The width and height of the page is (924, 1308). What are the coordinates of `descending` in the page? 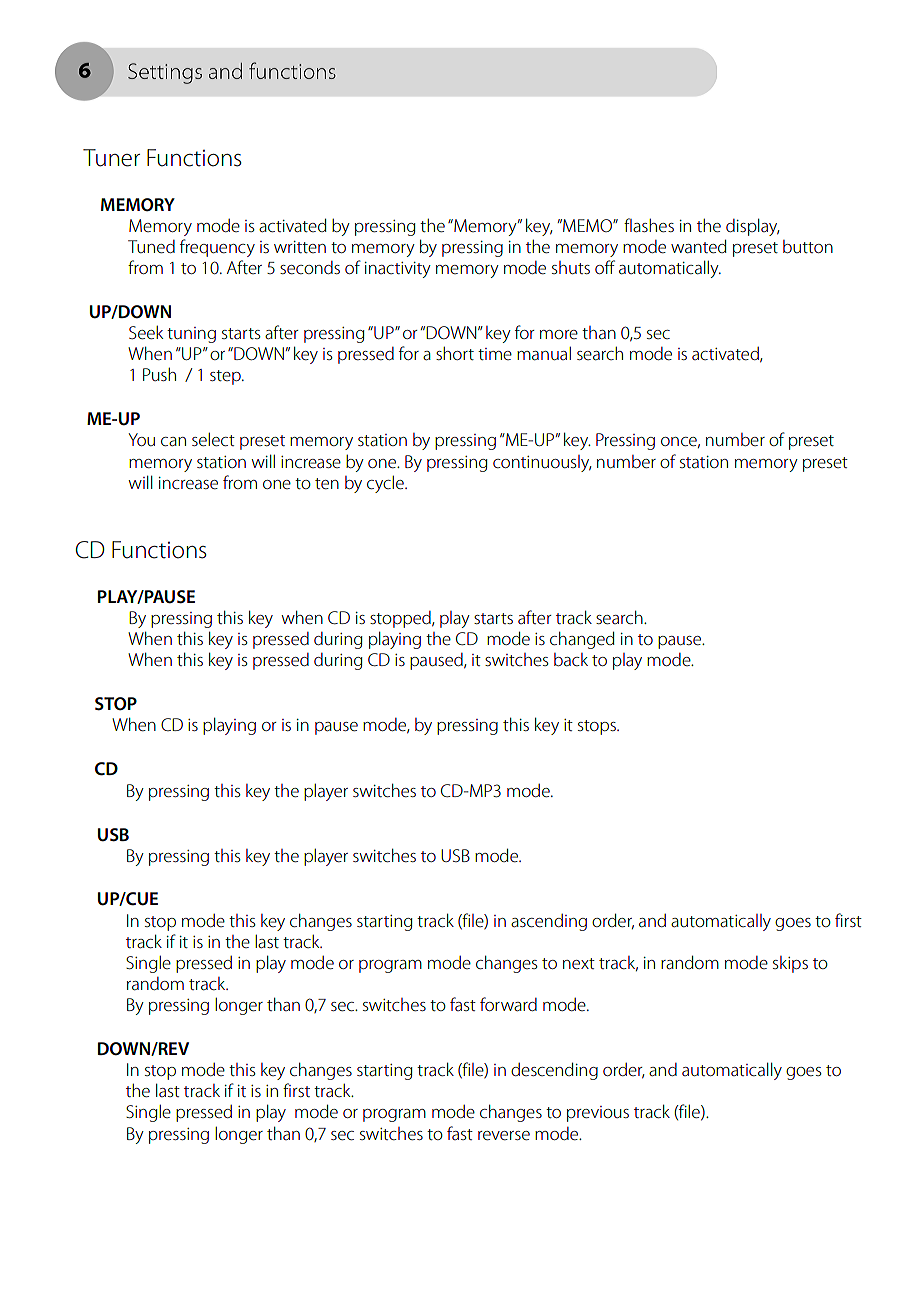 It's located at (554, 1071).
